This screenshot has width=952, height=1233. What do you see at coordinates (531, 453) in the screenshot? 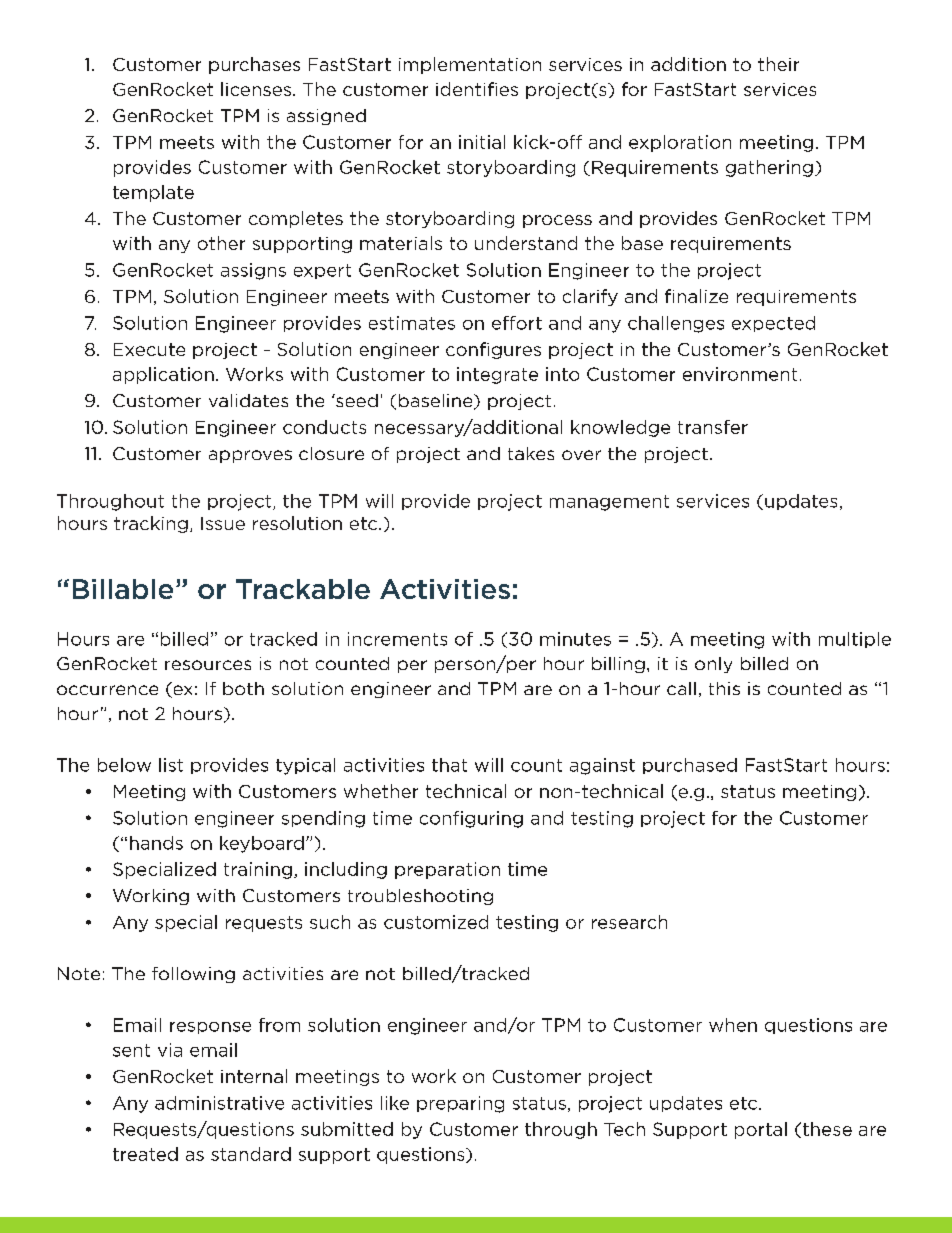
I see `takes` at bounding box center [531, 453].
